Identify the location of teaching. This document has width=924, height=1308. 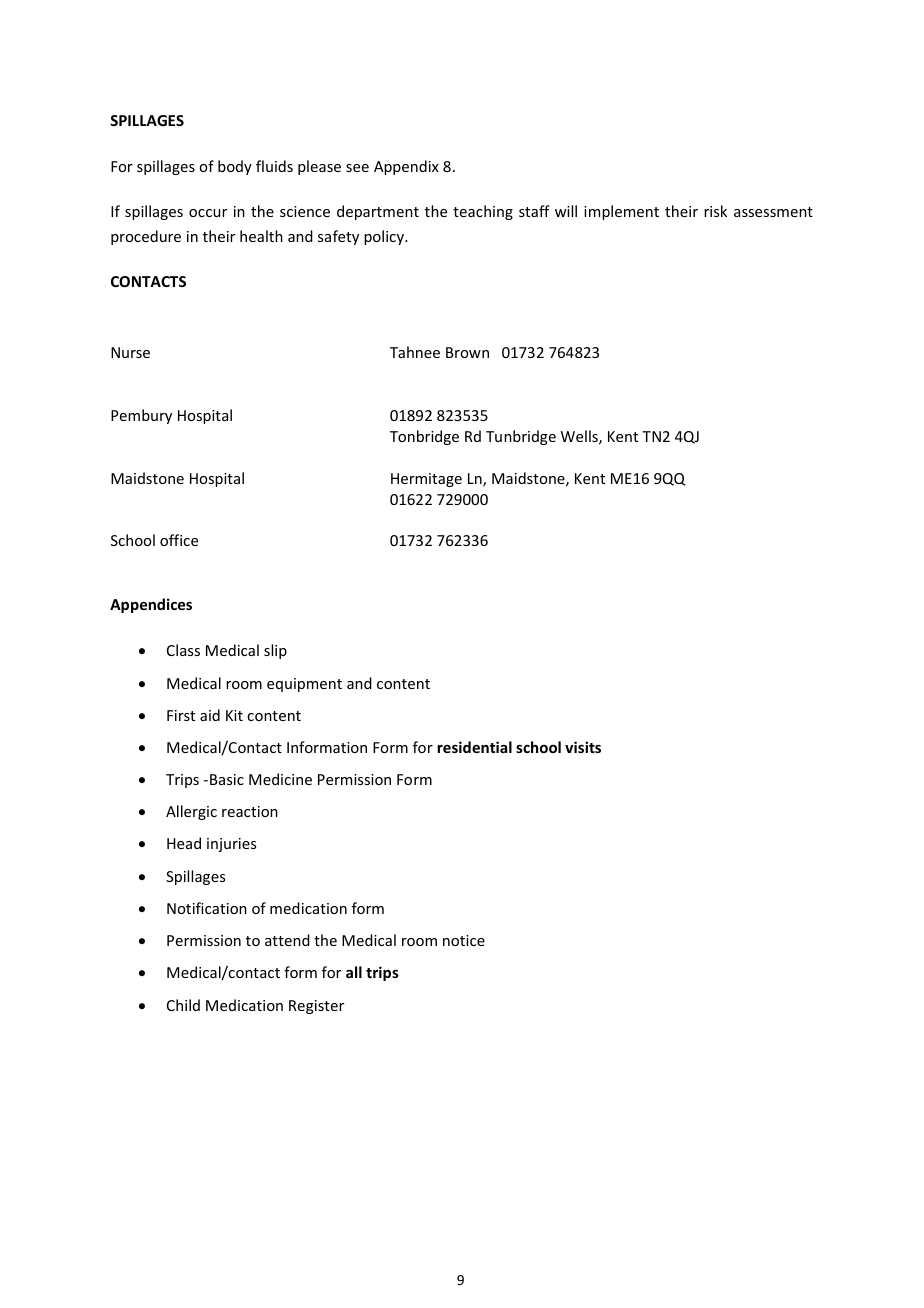
(483, 212).
